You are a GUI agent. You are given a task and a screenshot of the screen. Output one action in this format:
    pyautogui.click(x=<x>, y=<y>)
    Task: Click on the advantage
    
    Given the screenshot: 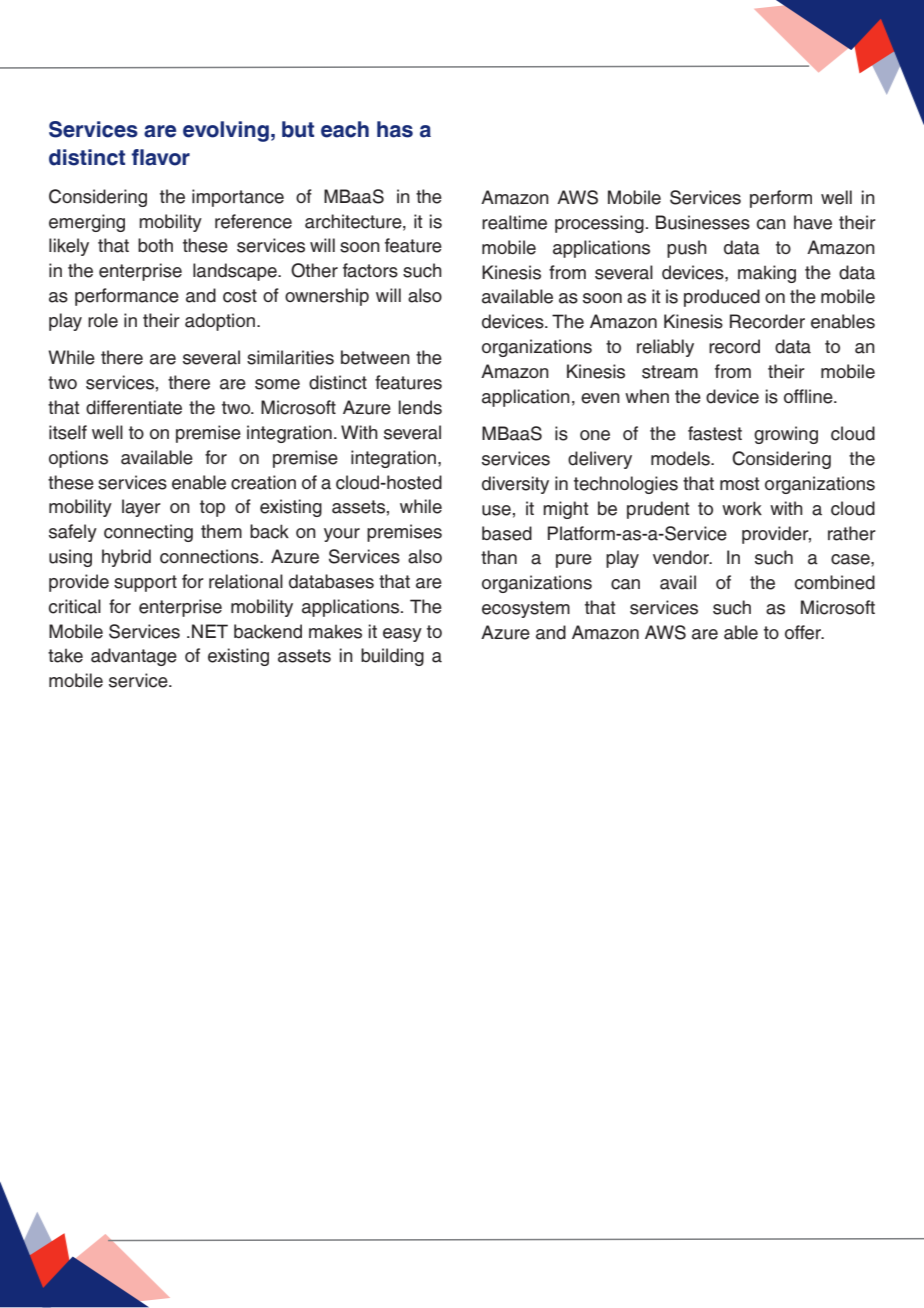 What is the action you would take?
    pyautogui.click(x=134, y=657)
